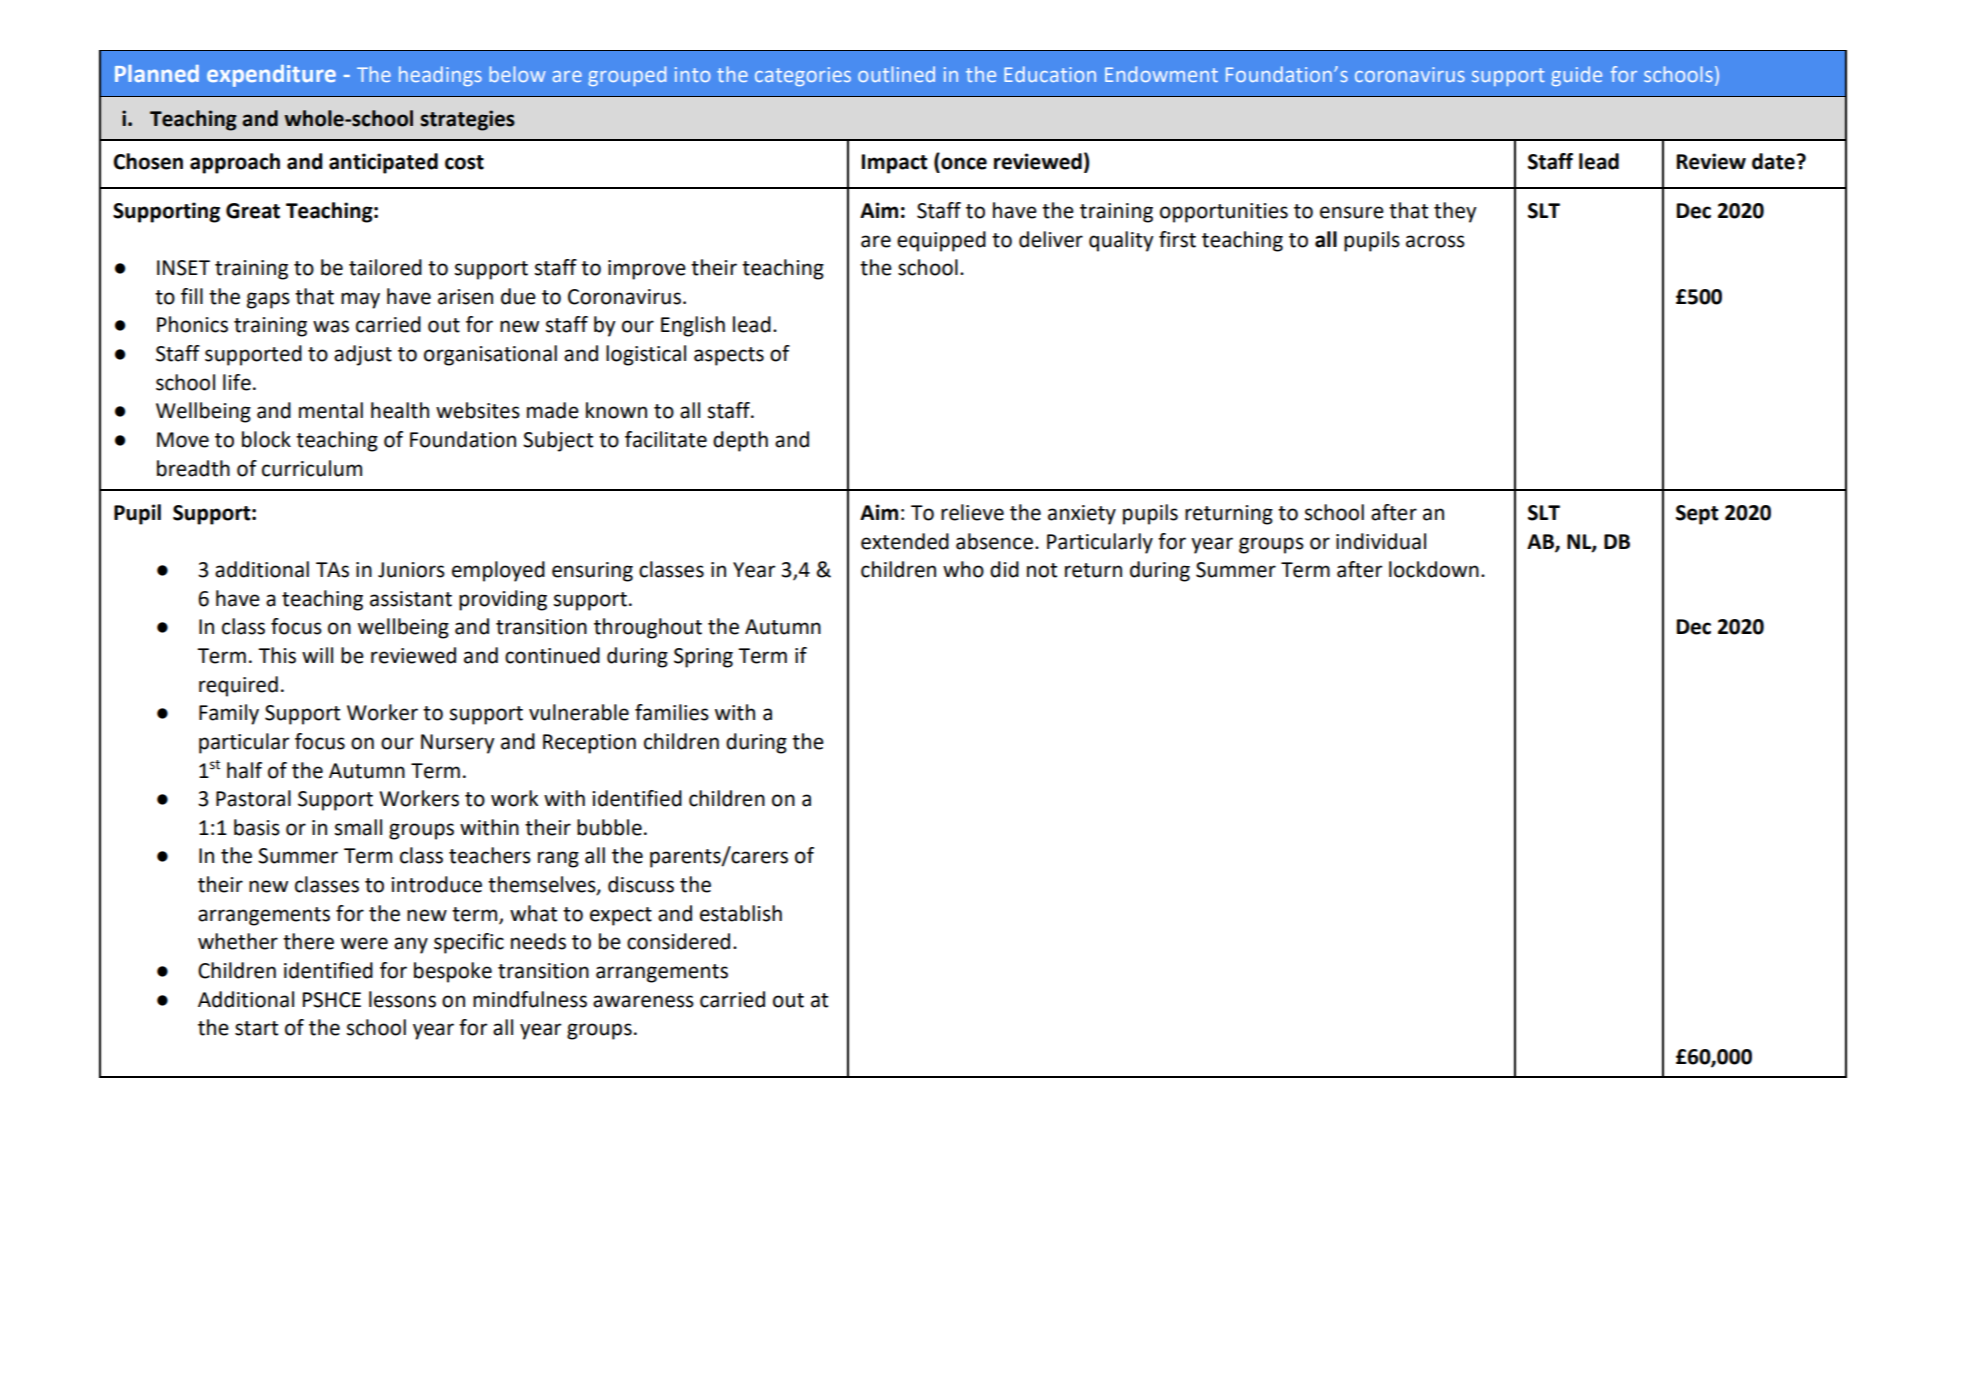  Describe the element at coordinates (994, 541) in the screenshot. I see `absence` at that location.
